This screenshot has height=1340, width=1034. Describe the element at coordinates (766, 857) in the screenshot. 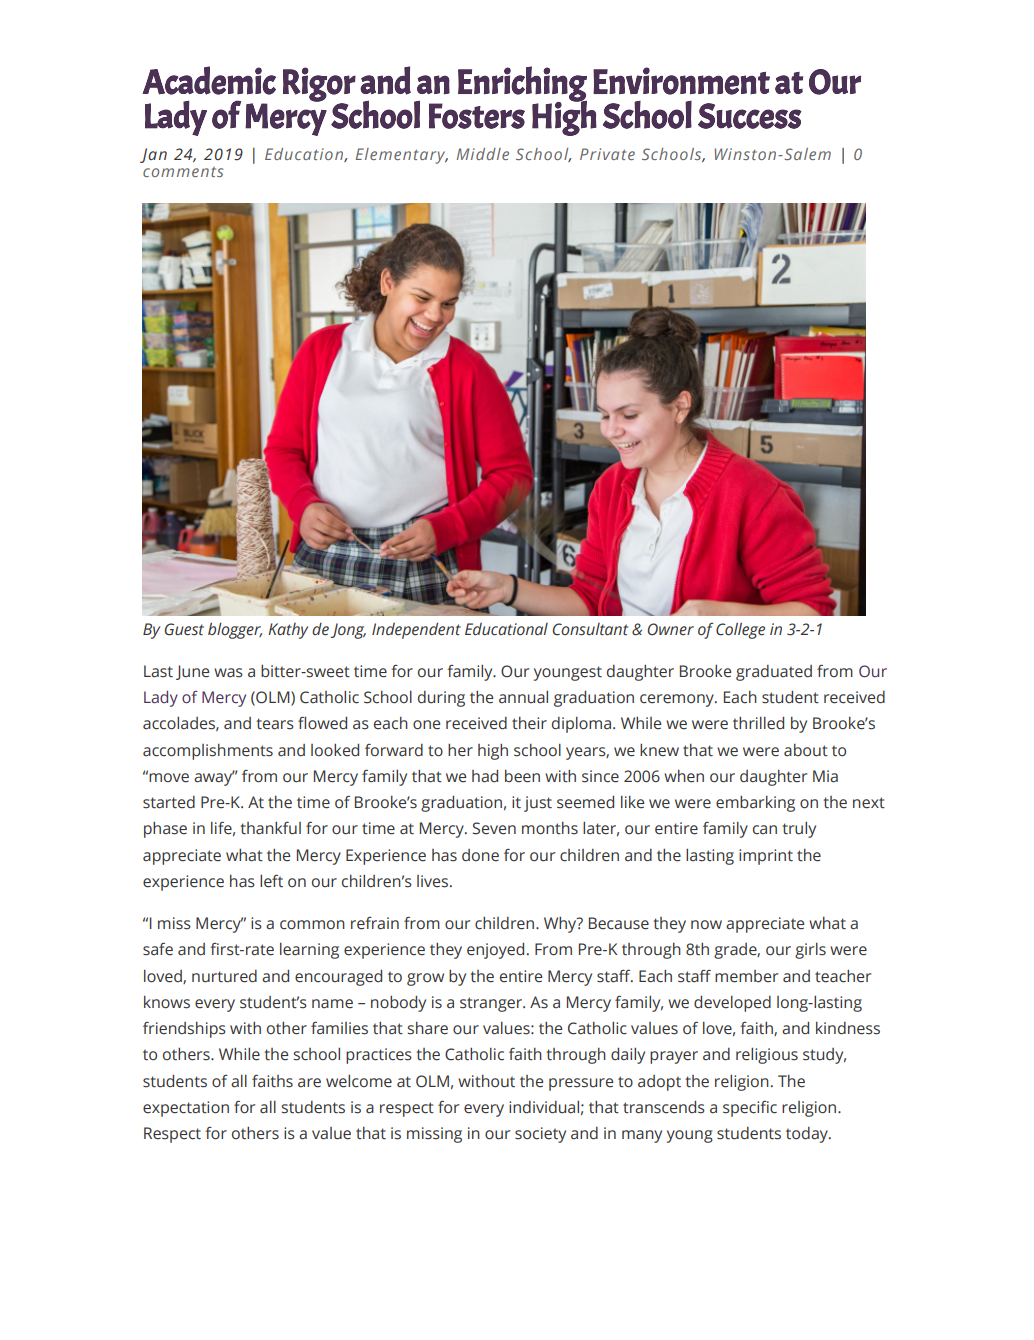

I see `imprint` at that location.
